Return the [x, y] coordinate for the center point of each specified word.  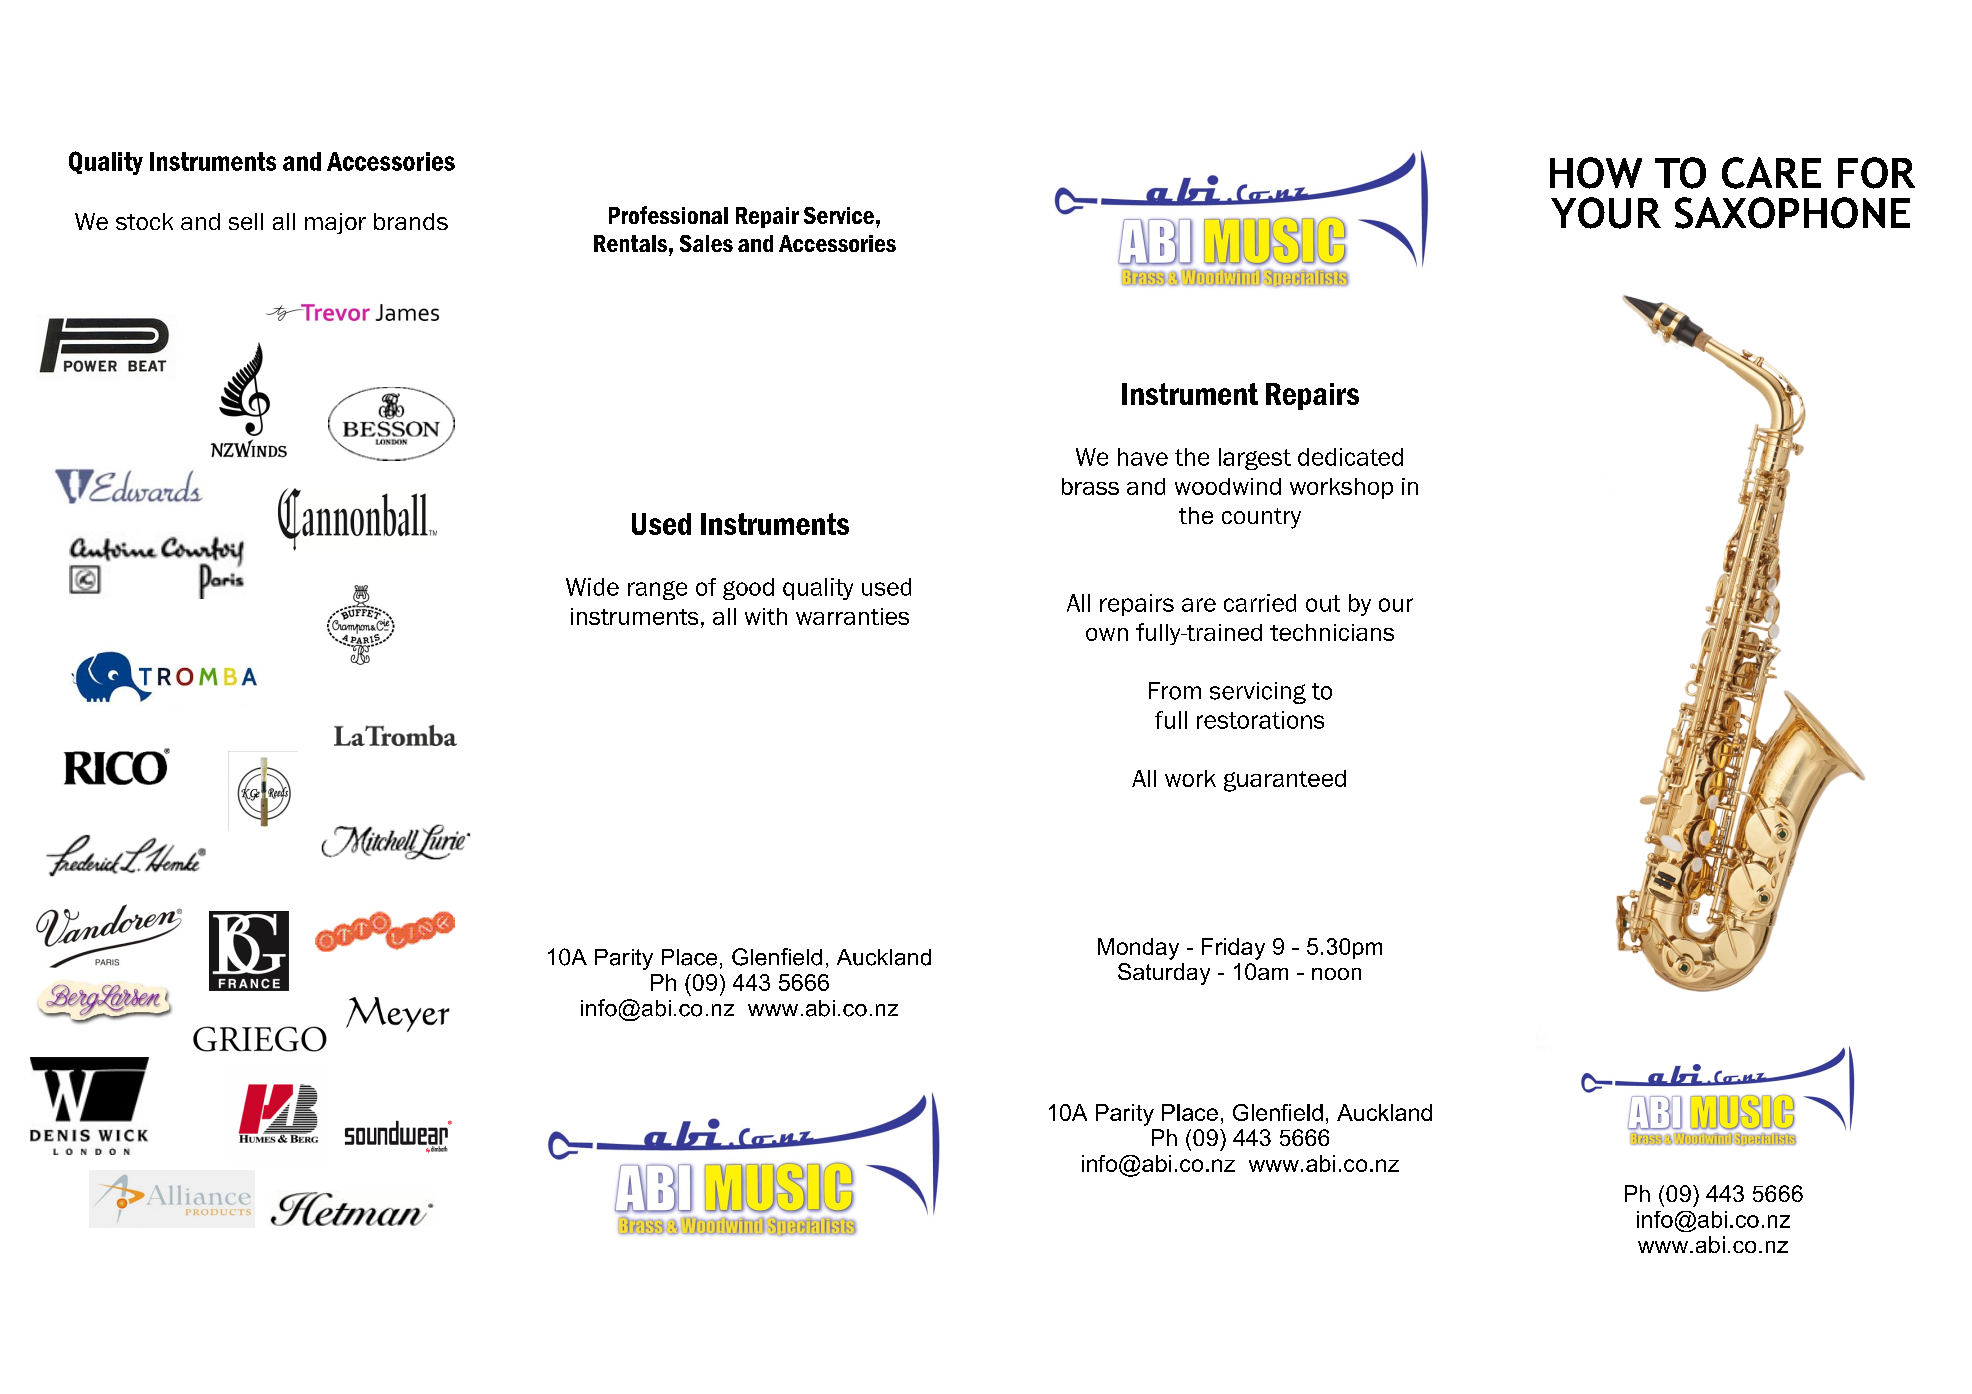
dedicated [1350, 457]
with [766, 616]
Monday [1138, 949]
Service [839, 215]
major [335, 223]
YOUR [1606, 213]
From [1175, 691]
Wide [592, 587]
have [1143, 457]
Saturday [1164, 974]
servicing [1258, 693]
